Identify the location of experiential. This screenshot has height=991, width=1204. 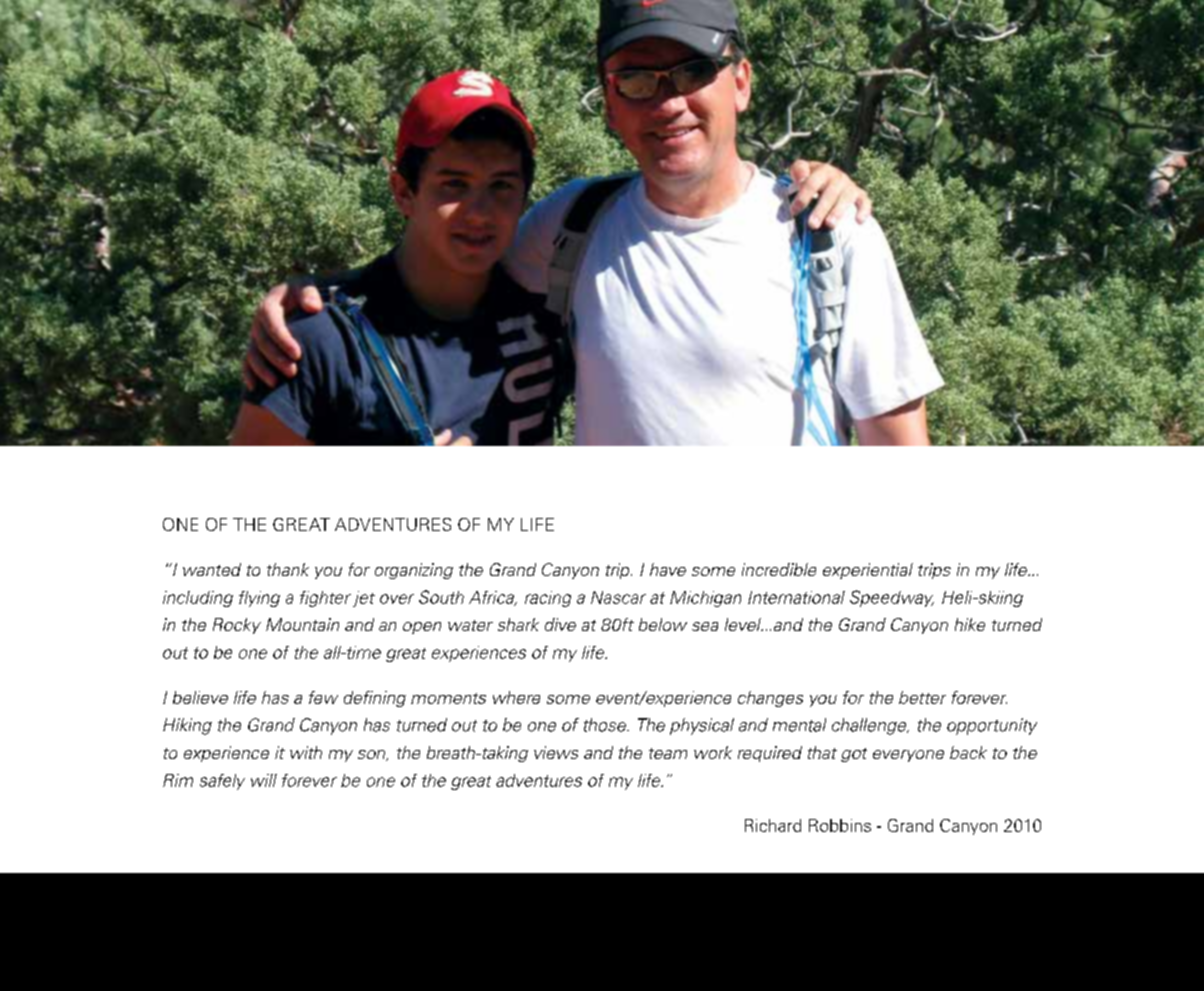
(868, 571).
